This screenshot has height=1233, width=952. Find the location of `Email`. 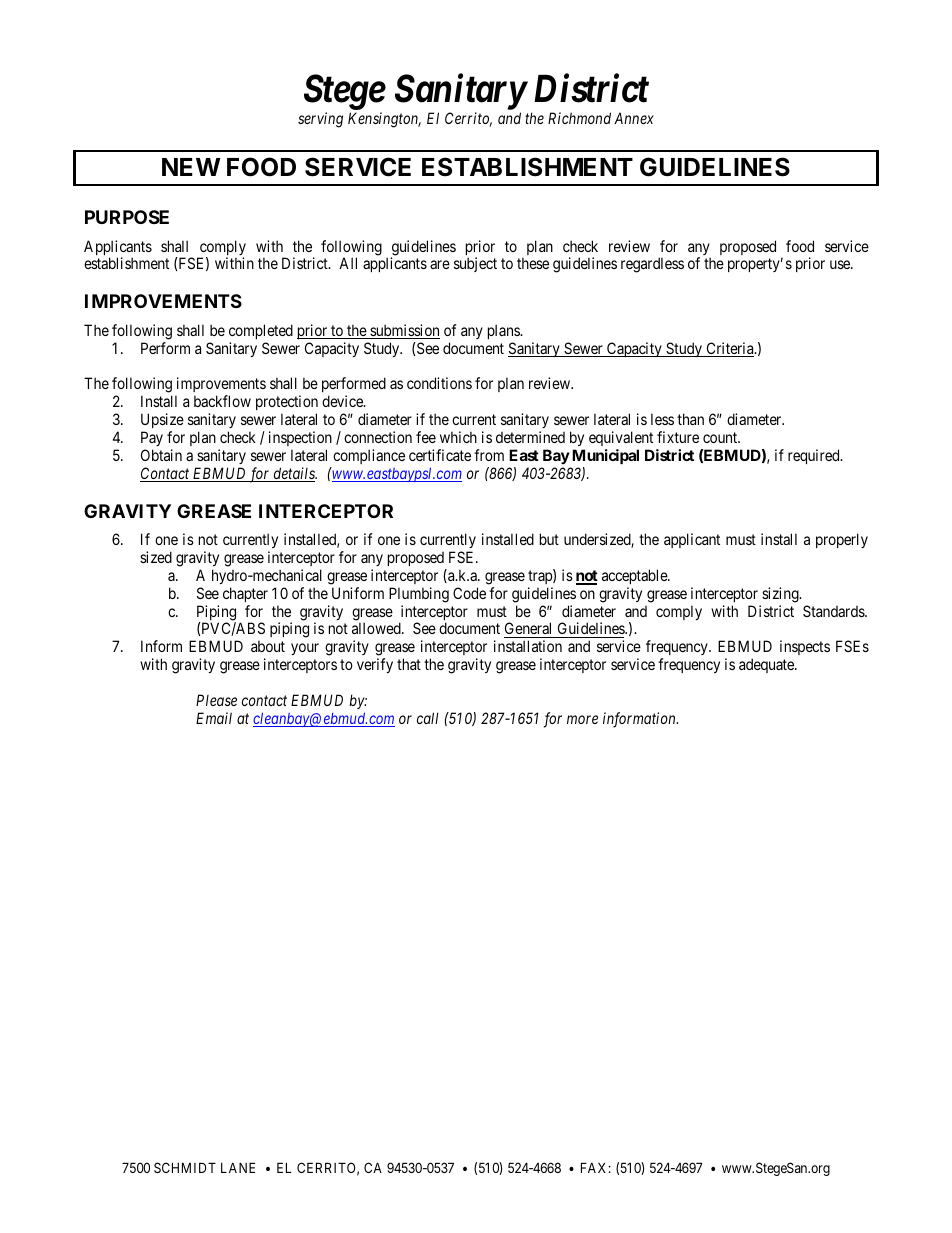

Email is located at coordinates (214, 718).
